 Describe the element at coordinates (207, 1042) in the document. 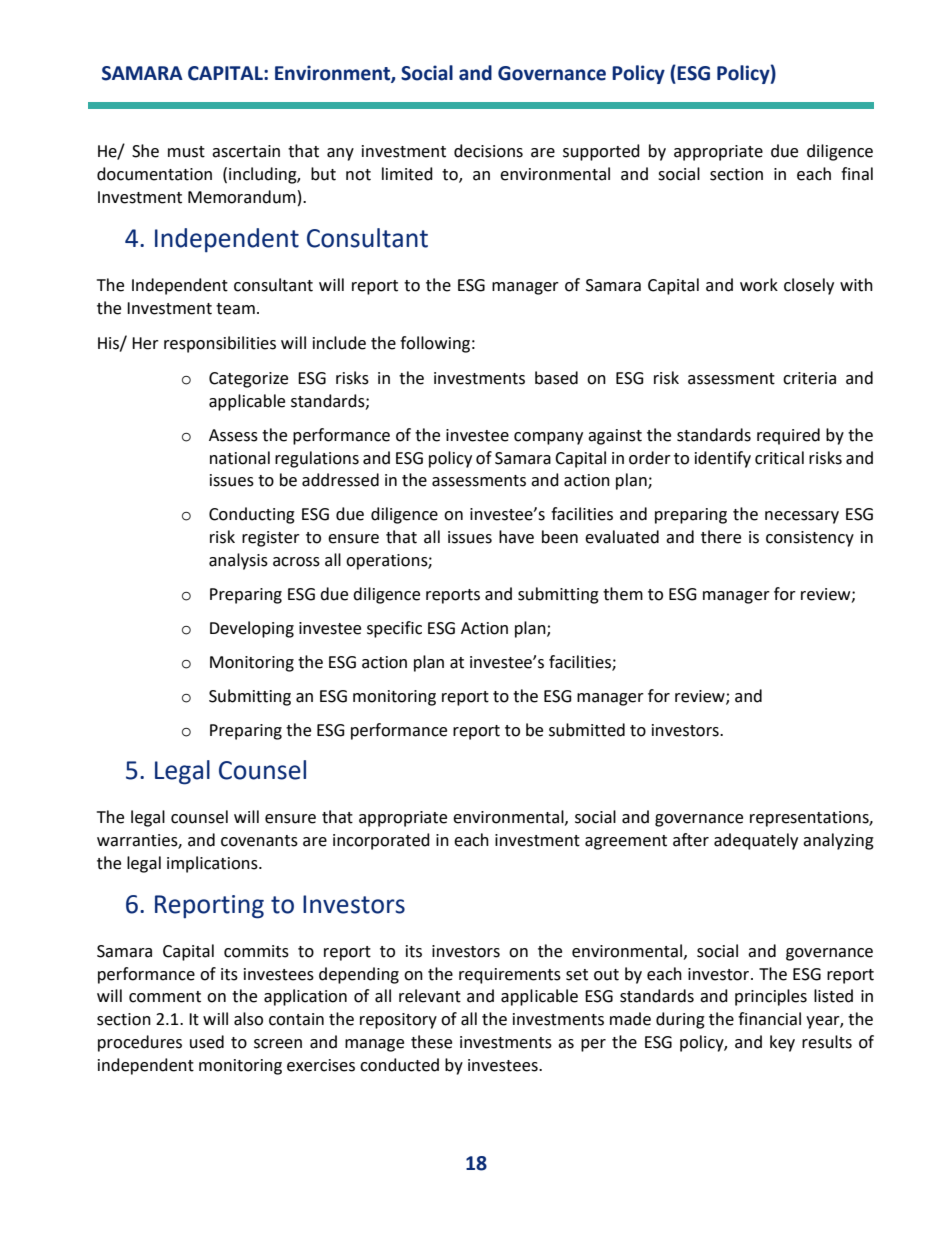

I see `used` at that location.
